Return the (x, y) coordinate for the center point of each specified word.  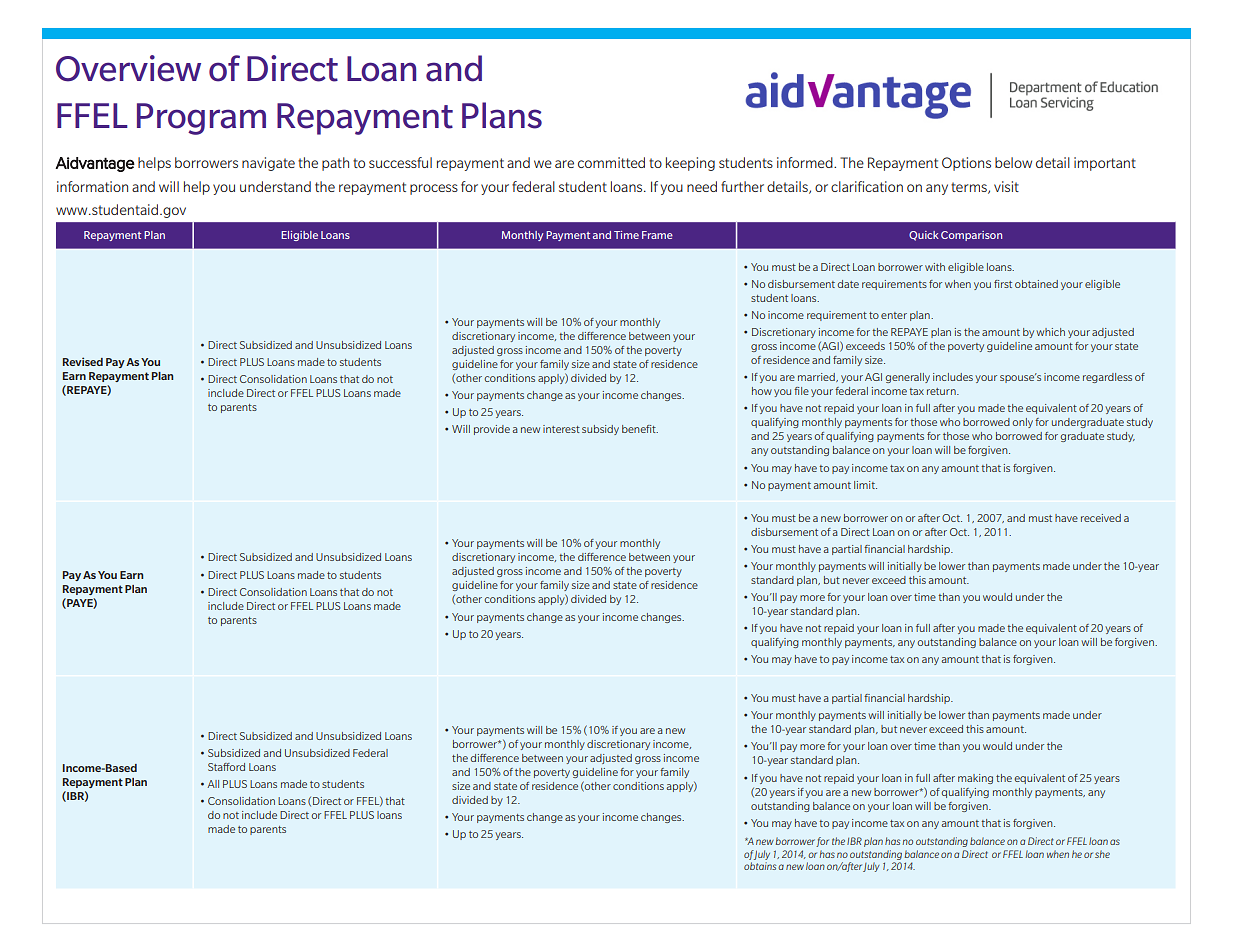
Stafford (226, 767)
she (1102, 854)
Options (966, 164)
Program (201, 119)
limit (865, 485)
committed (611, 162)
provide (492, 430)
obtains (760, 866)
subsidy (600, 430)
